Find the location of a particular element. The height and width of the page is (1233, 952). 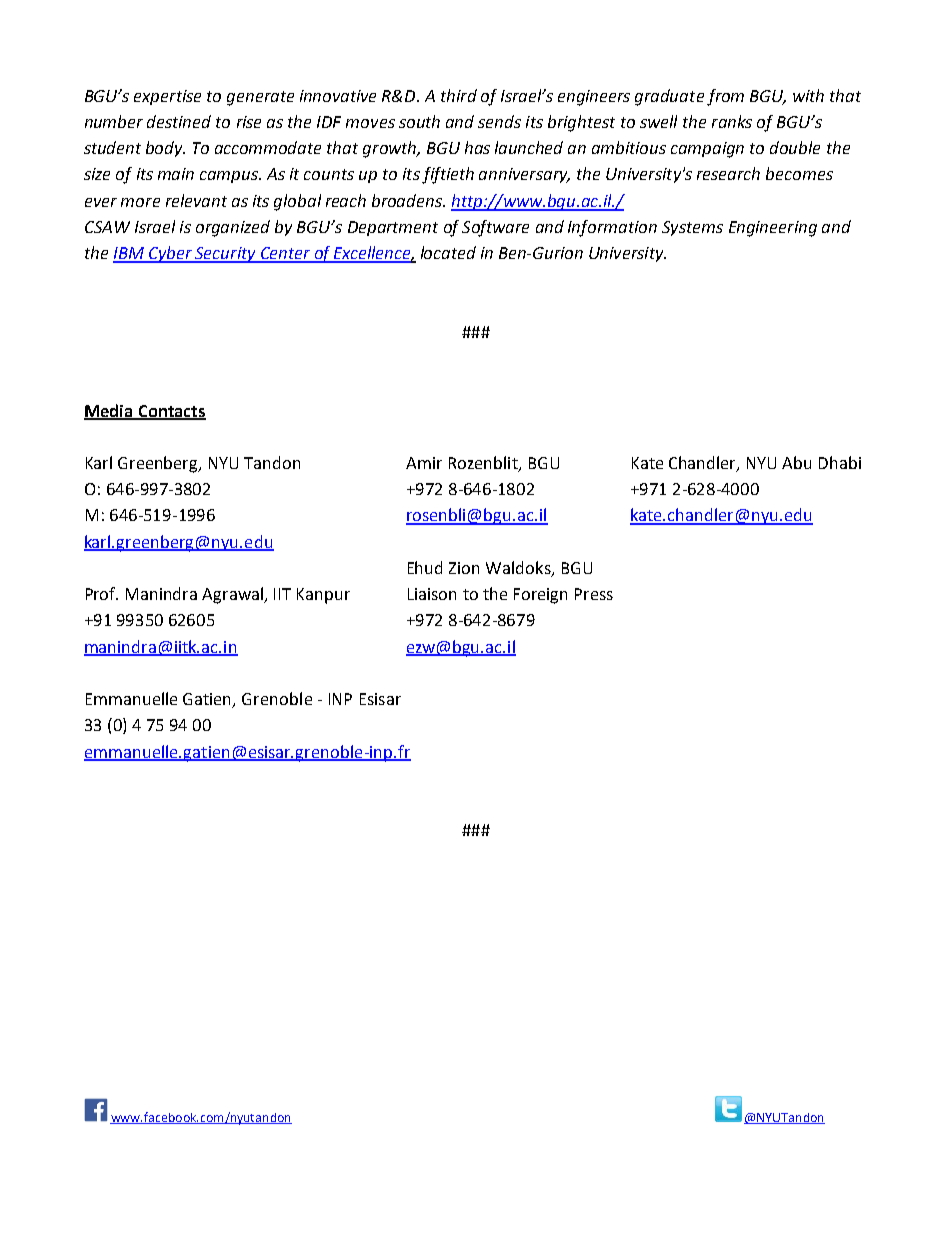

Amir is located at coordinates (424, 463).
